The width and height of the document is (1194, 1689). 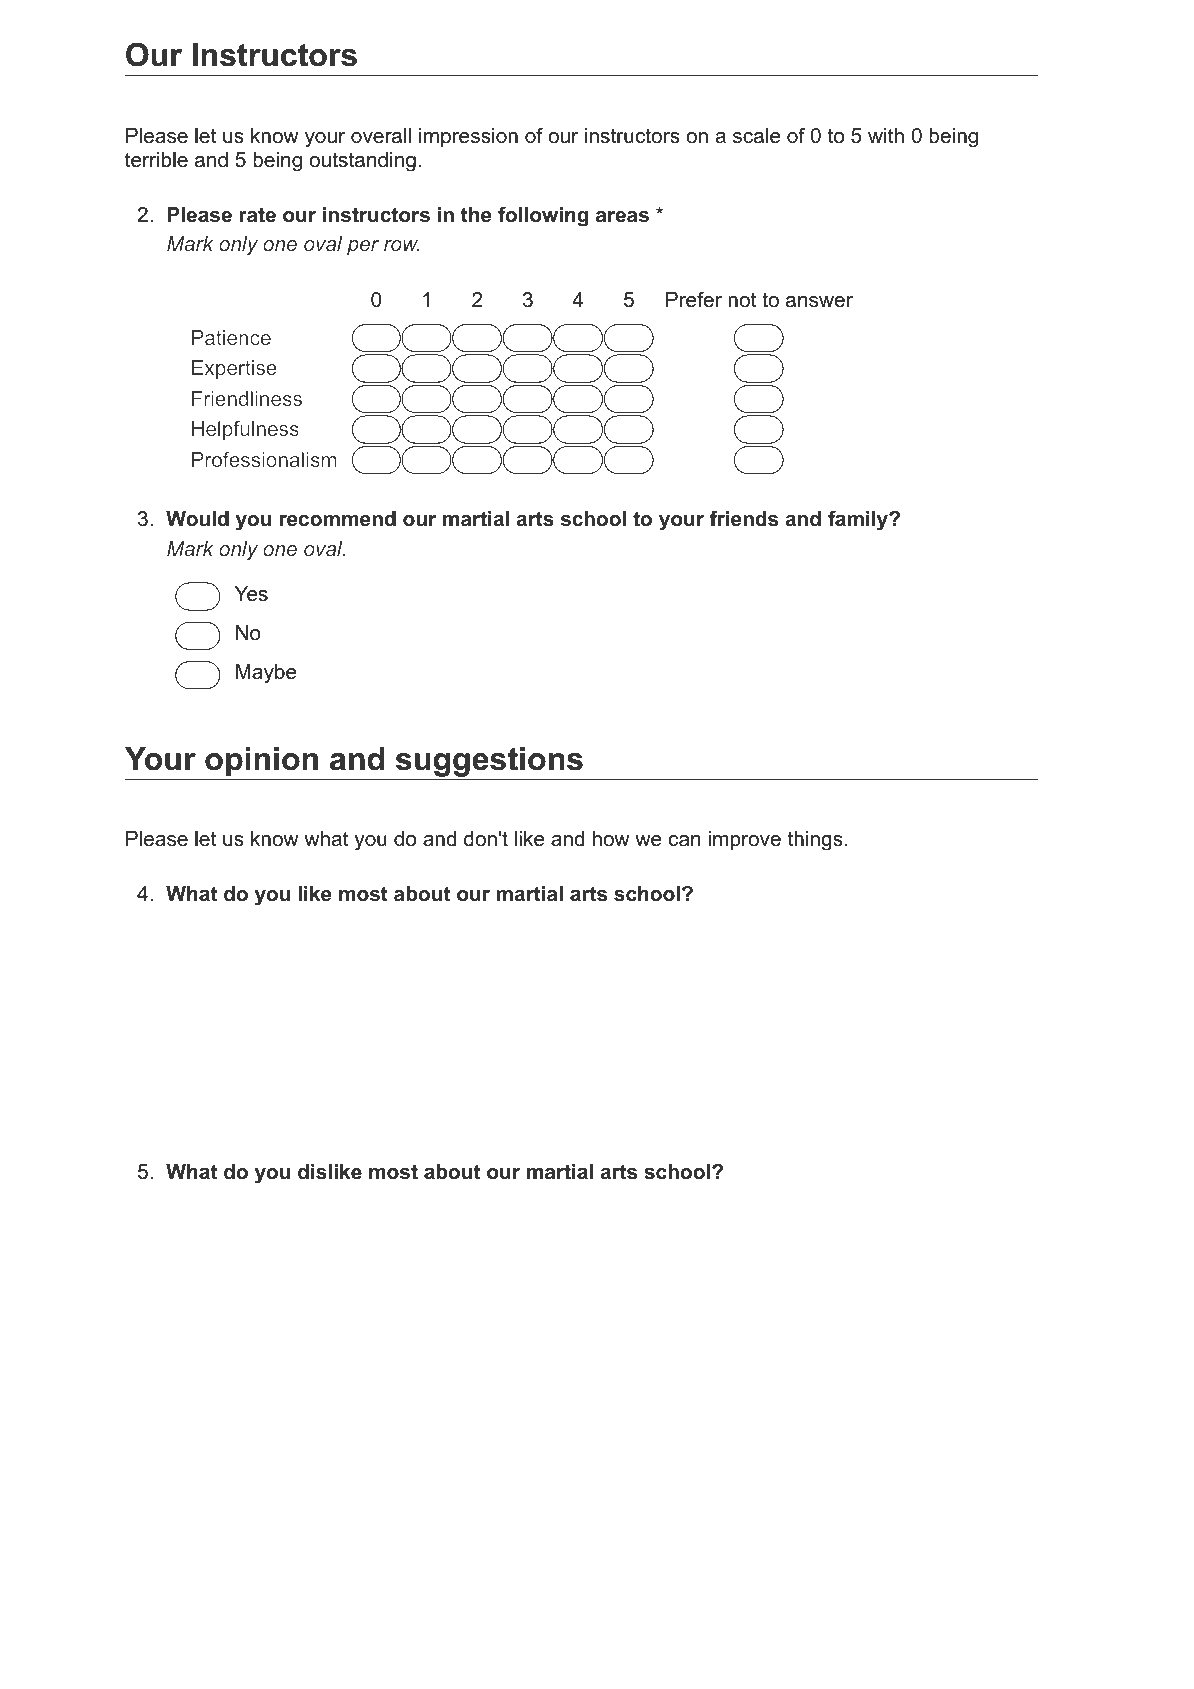 I want to click on impression, so click(x=468, y=137).
